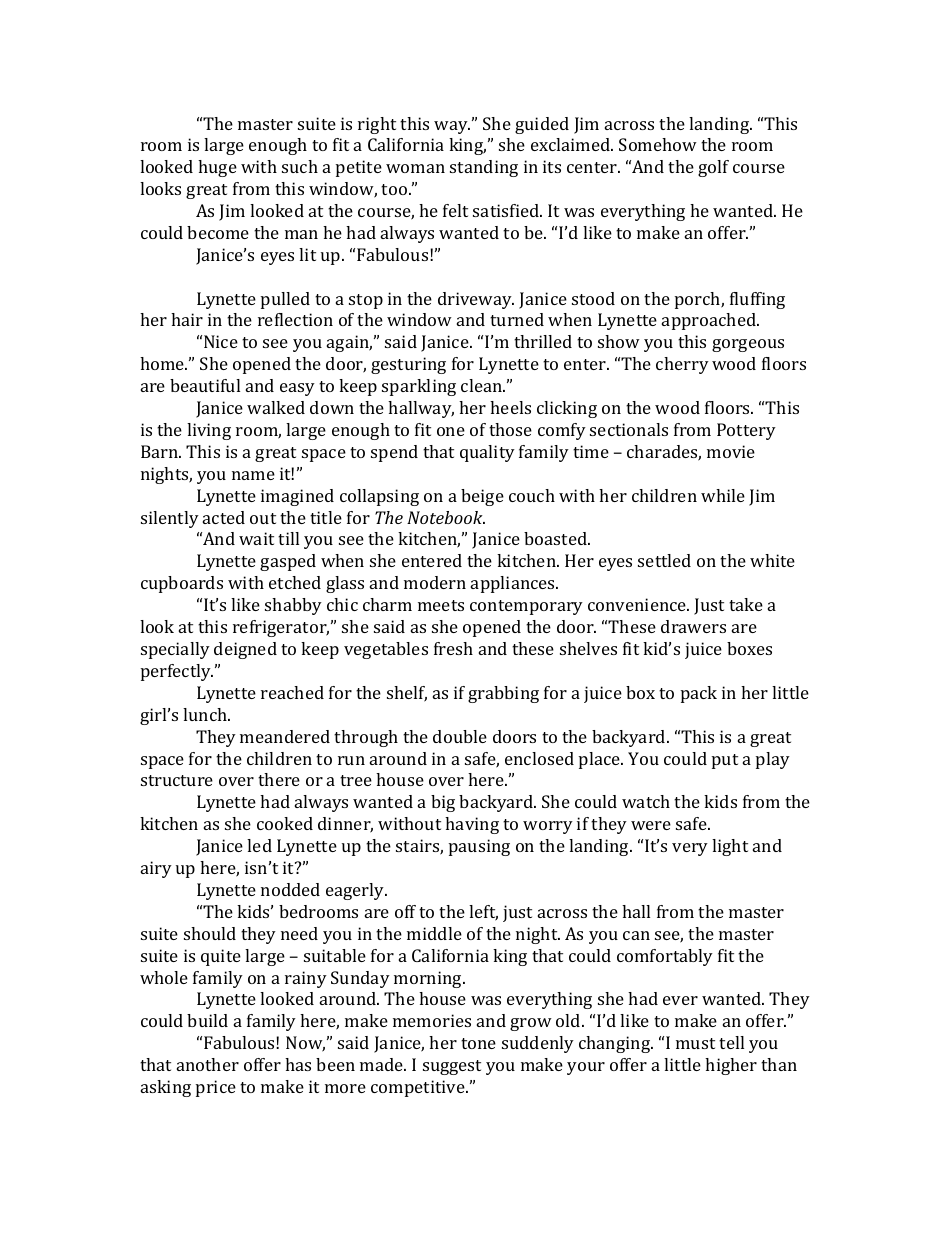 Image resolution: width=952 pixels, height=1233 pixels. I want to click on must, so click(695, 1043).
